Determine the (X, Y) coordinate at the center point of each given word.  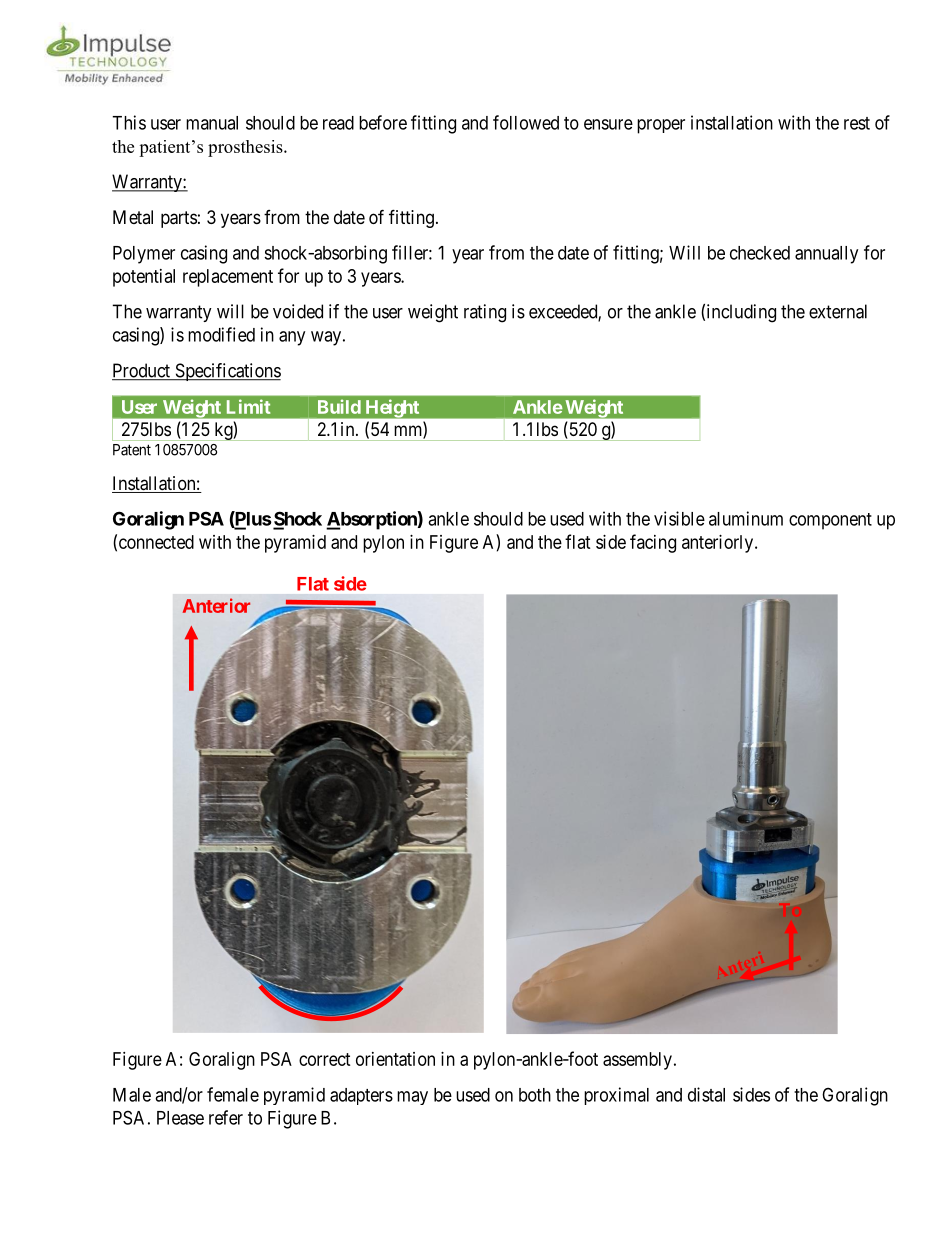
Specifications (227, 372)
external (838, 311)
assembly (637, 1061)
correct (325, 1059)
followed (526, 122)
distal (706, 1094)
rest (857, 123)
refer (226, 1117)
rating (485, 313)
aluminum (746, 518)
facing (653, 543)
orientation (395, 1059)
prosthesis (246, 148)
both (535, 1095)
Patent (132, 450)
